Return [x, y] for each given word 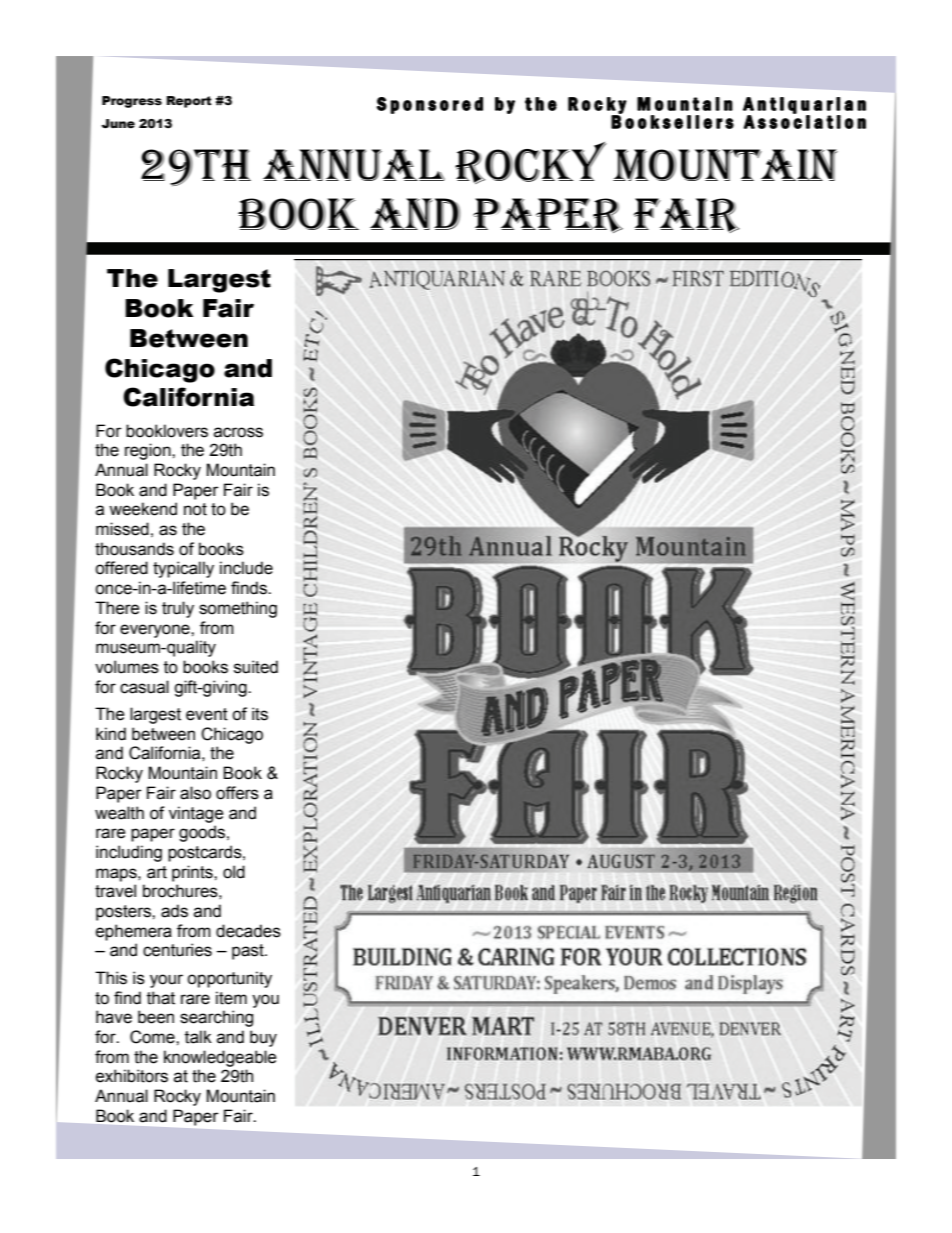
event [207, 714]
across [238, 432]
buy [263, 1038]
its [260, 714]
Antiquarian [804, 106]
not [195, 509]
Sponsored [430, 105]
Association [805, 121]
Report [189, 102]
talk [198, 1037]
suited [256, 667]
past [249, 952]
